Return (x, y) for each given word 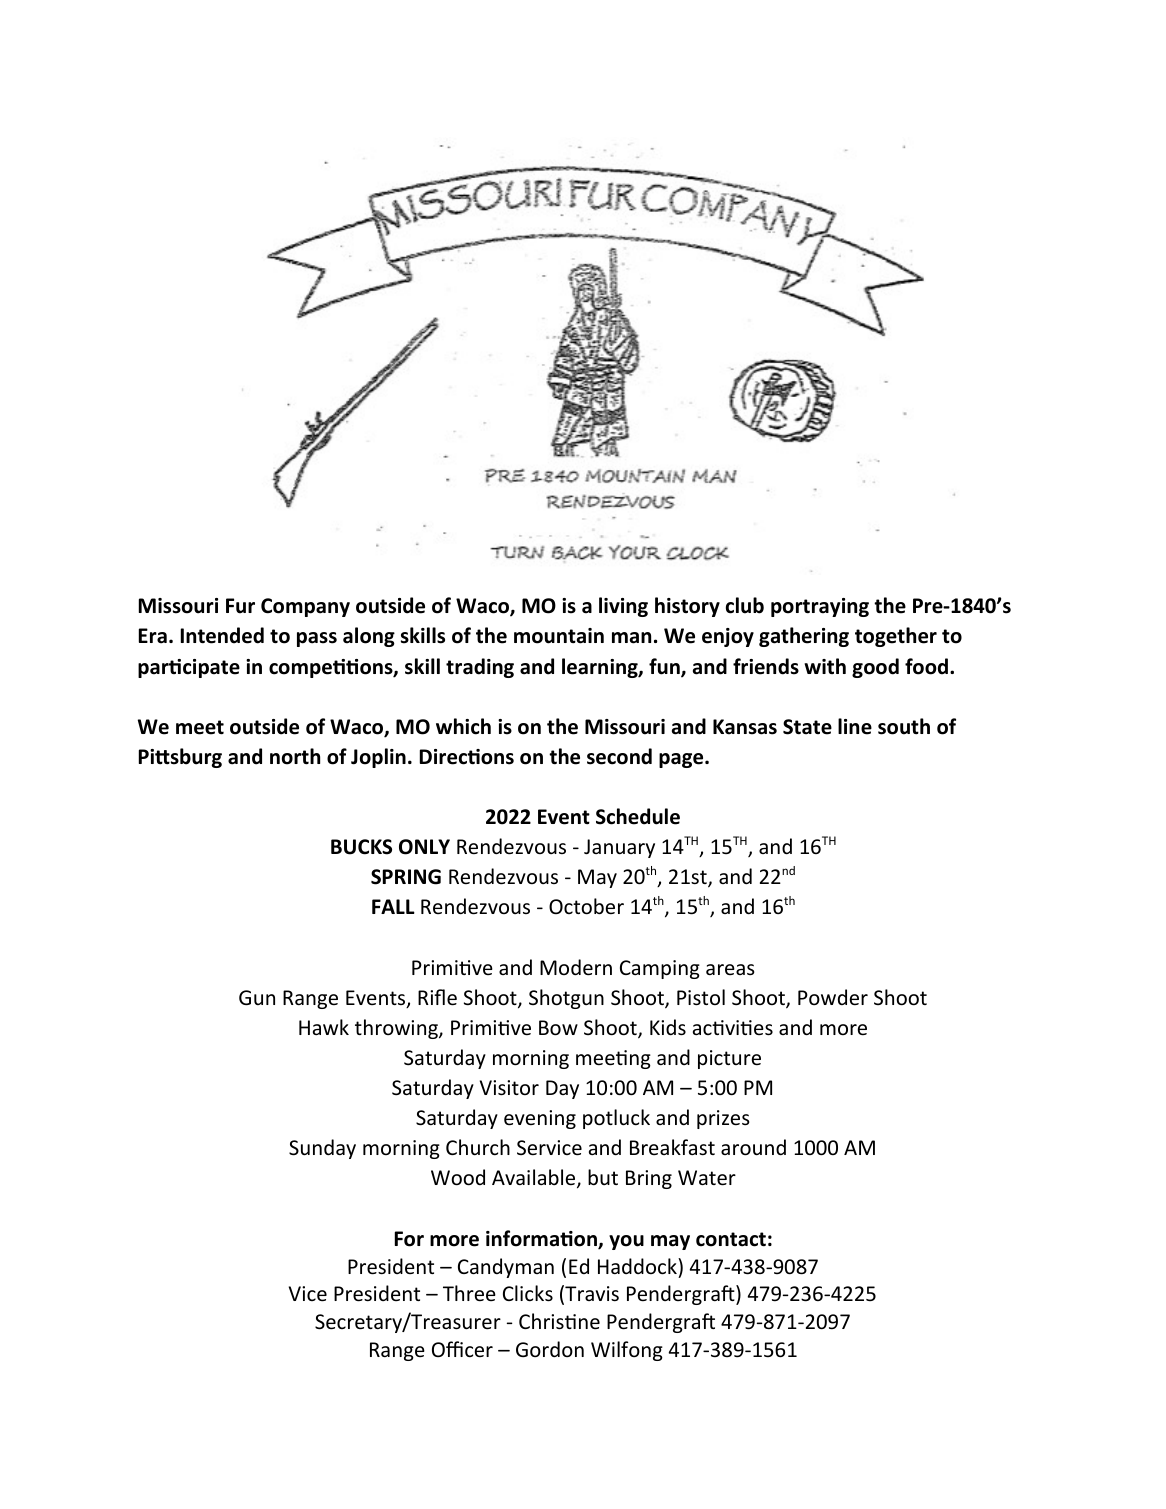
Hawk (324, 1027)
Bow (558, 1028)
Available (535, 1179)
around (753, 1147)
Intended (222, 635)
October (586, 906)
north (295, 756)
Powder (833, 997)
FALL (393, 906)
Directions (467, 757)
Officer (462, 1349)
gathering (804, 637)
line (855, 726)
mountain (559, 636)
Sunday (322, 1149)
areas (730, 969)
